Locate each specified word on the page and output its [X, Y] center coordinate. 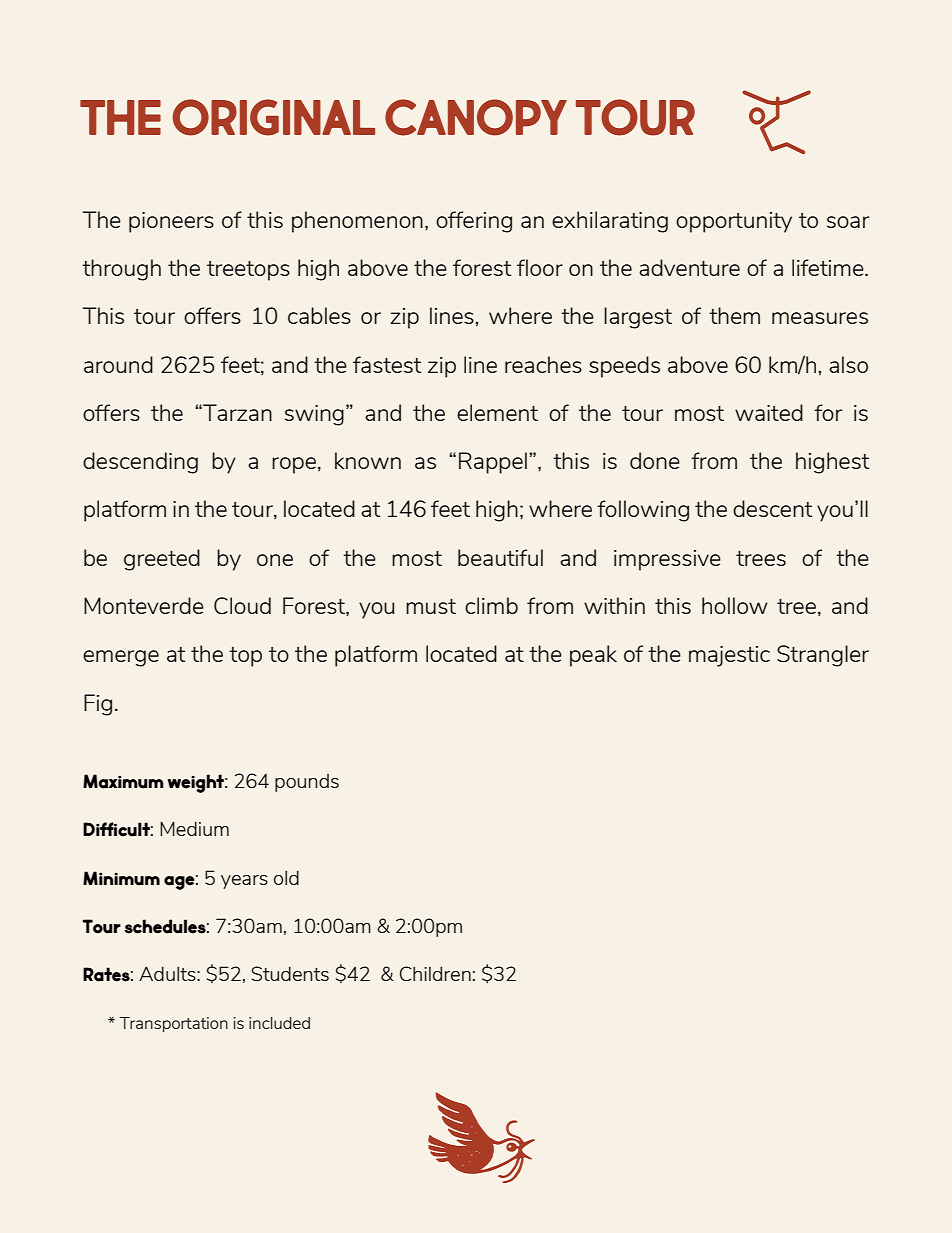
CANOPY [476, 117]
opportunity [734, 222]
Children [435, 973]
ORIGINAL [273, 117]
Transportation [173, 1024]
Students [290, 973]
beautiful [500, 557]
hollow [735, 605]
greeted [162, 560]
